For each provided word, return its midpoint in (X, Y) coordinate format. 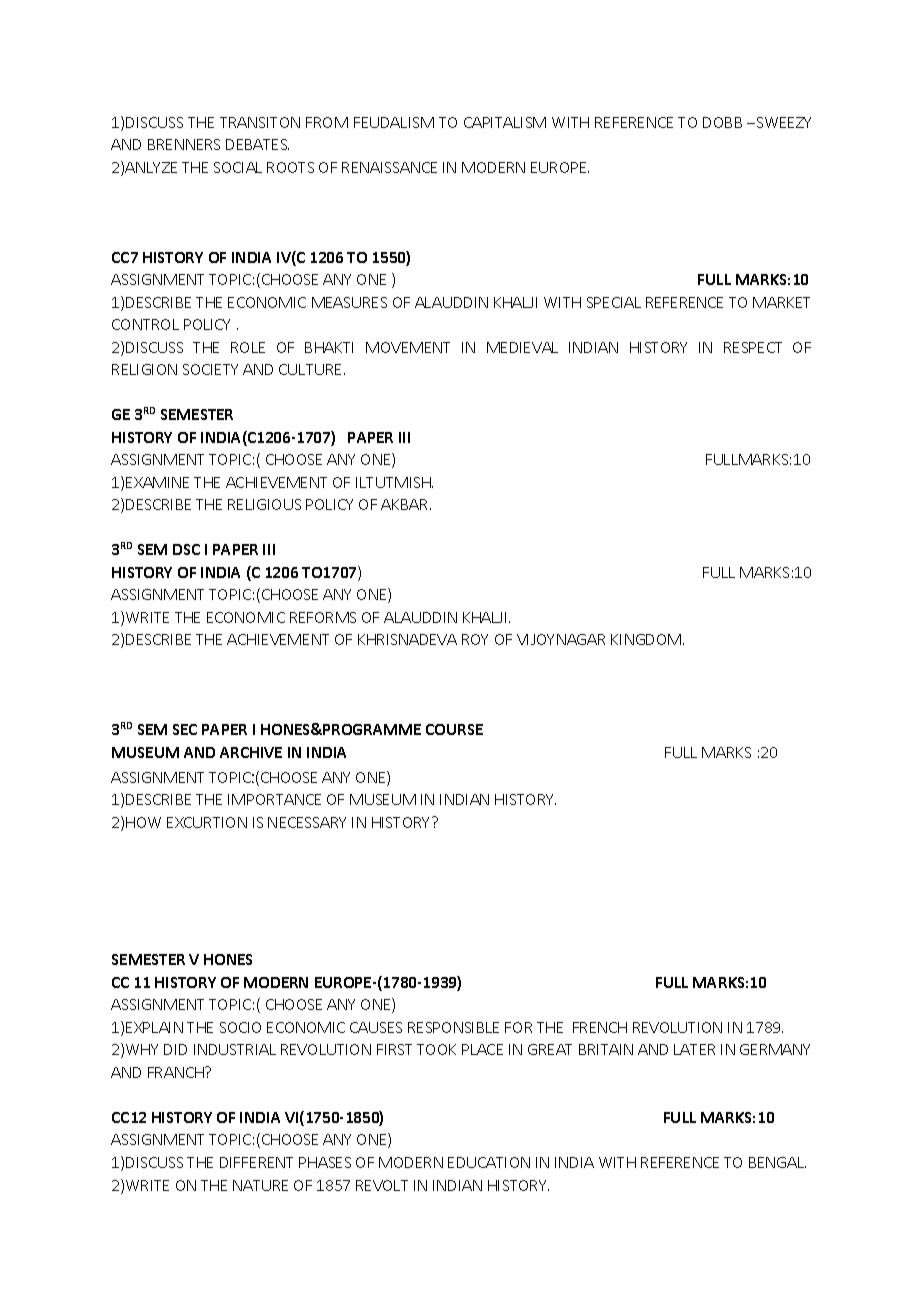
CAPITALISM (505, 122)
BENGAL (777, 1162)
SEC (185, 729)
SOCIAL (238, 167)
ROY (475, 639)
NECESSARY (307, 822)
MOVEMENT (408, 347)
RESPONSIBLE (453, 1027)
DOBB (722, 122)
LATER (694, 1049)
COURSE (454, 729)
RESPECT (753, 347)
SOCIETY (210, 369)
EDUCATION (489, 1162)
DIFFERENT (256, 1162)
